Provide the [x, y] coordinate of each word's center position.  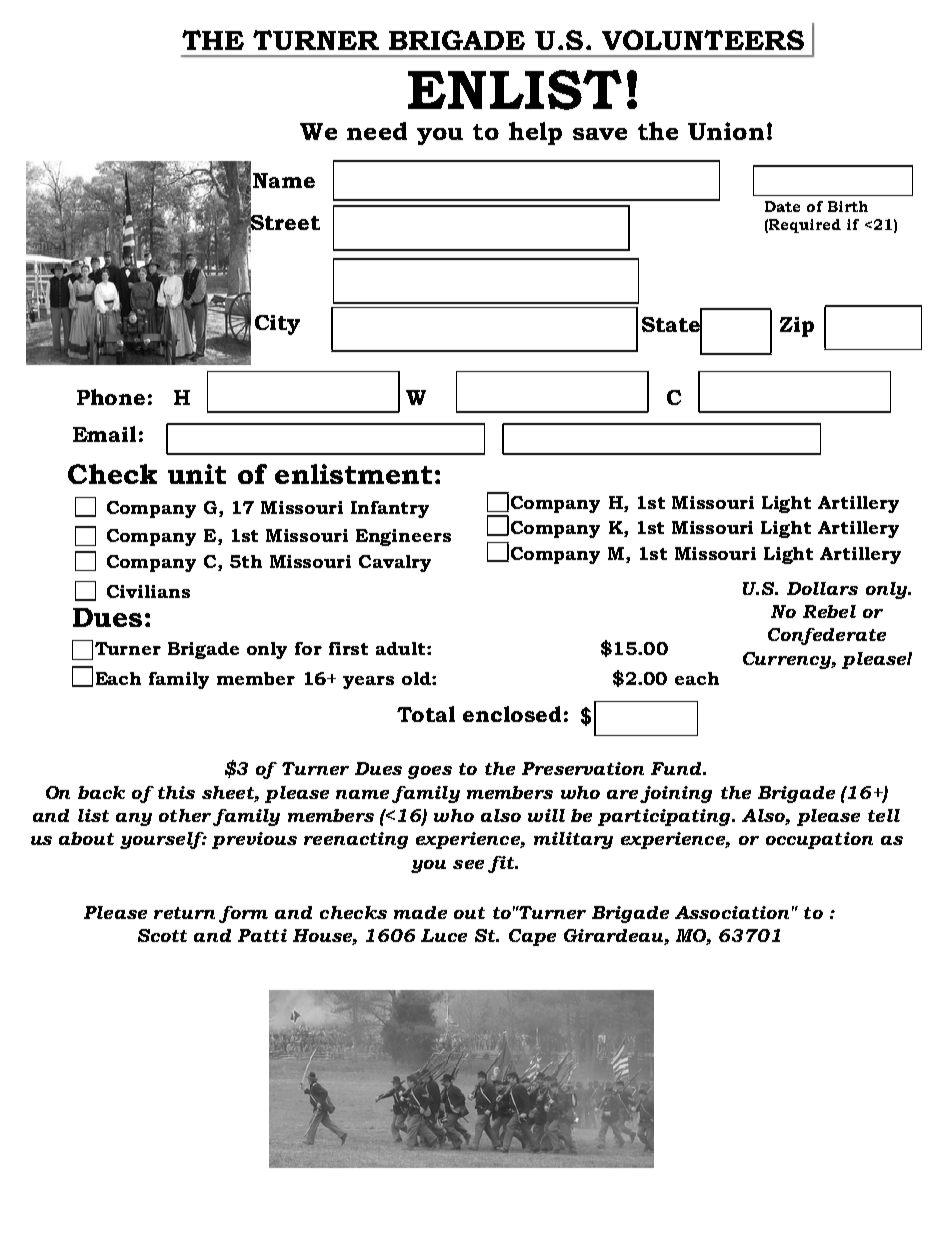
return [184, 913]
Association [732, 912]
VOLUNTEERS [703, 40]
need [377, 131]
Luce [444, 935]
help [535, 133]
